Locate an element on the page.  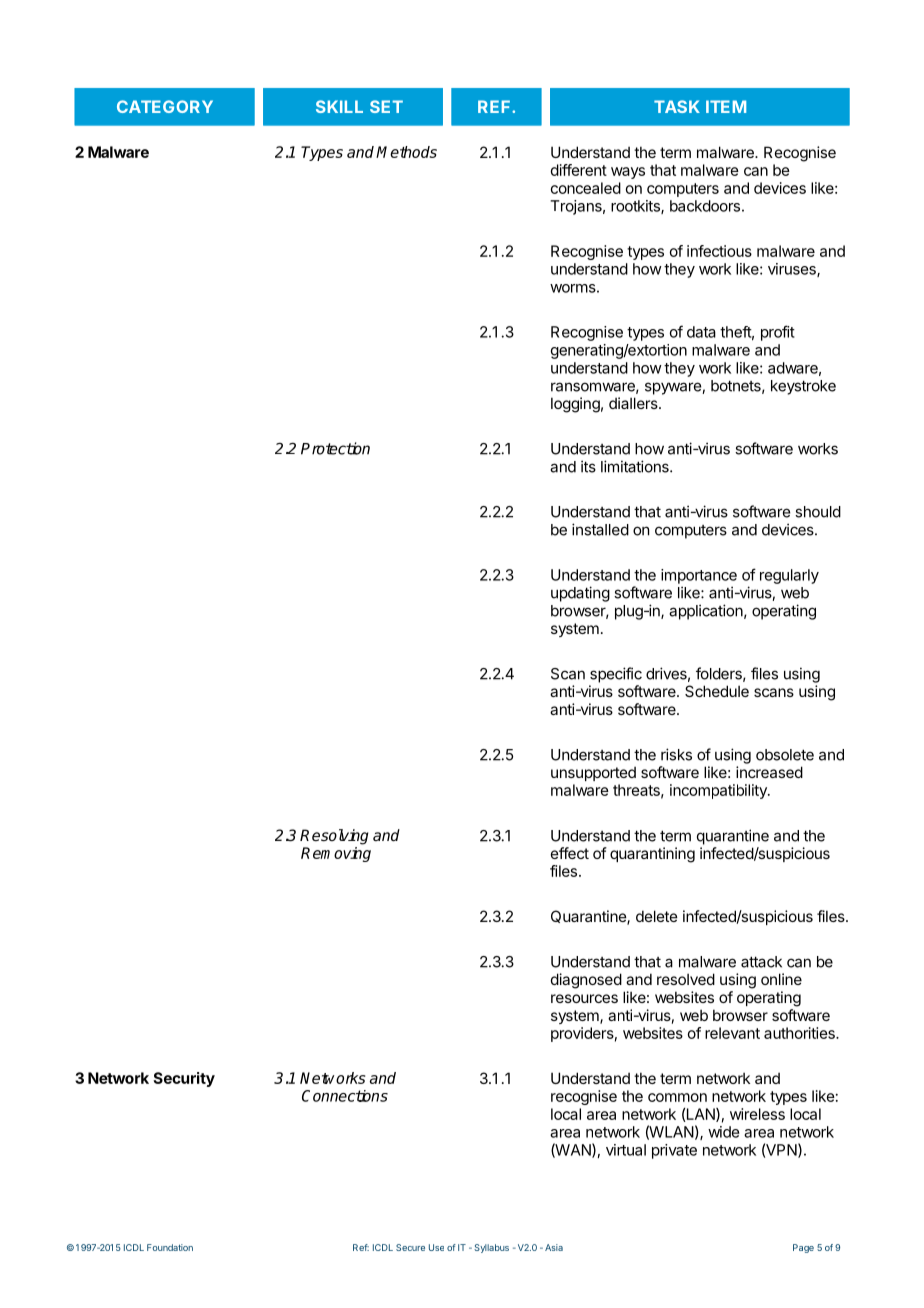
specific is located at coordinates (616, 675).
